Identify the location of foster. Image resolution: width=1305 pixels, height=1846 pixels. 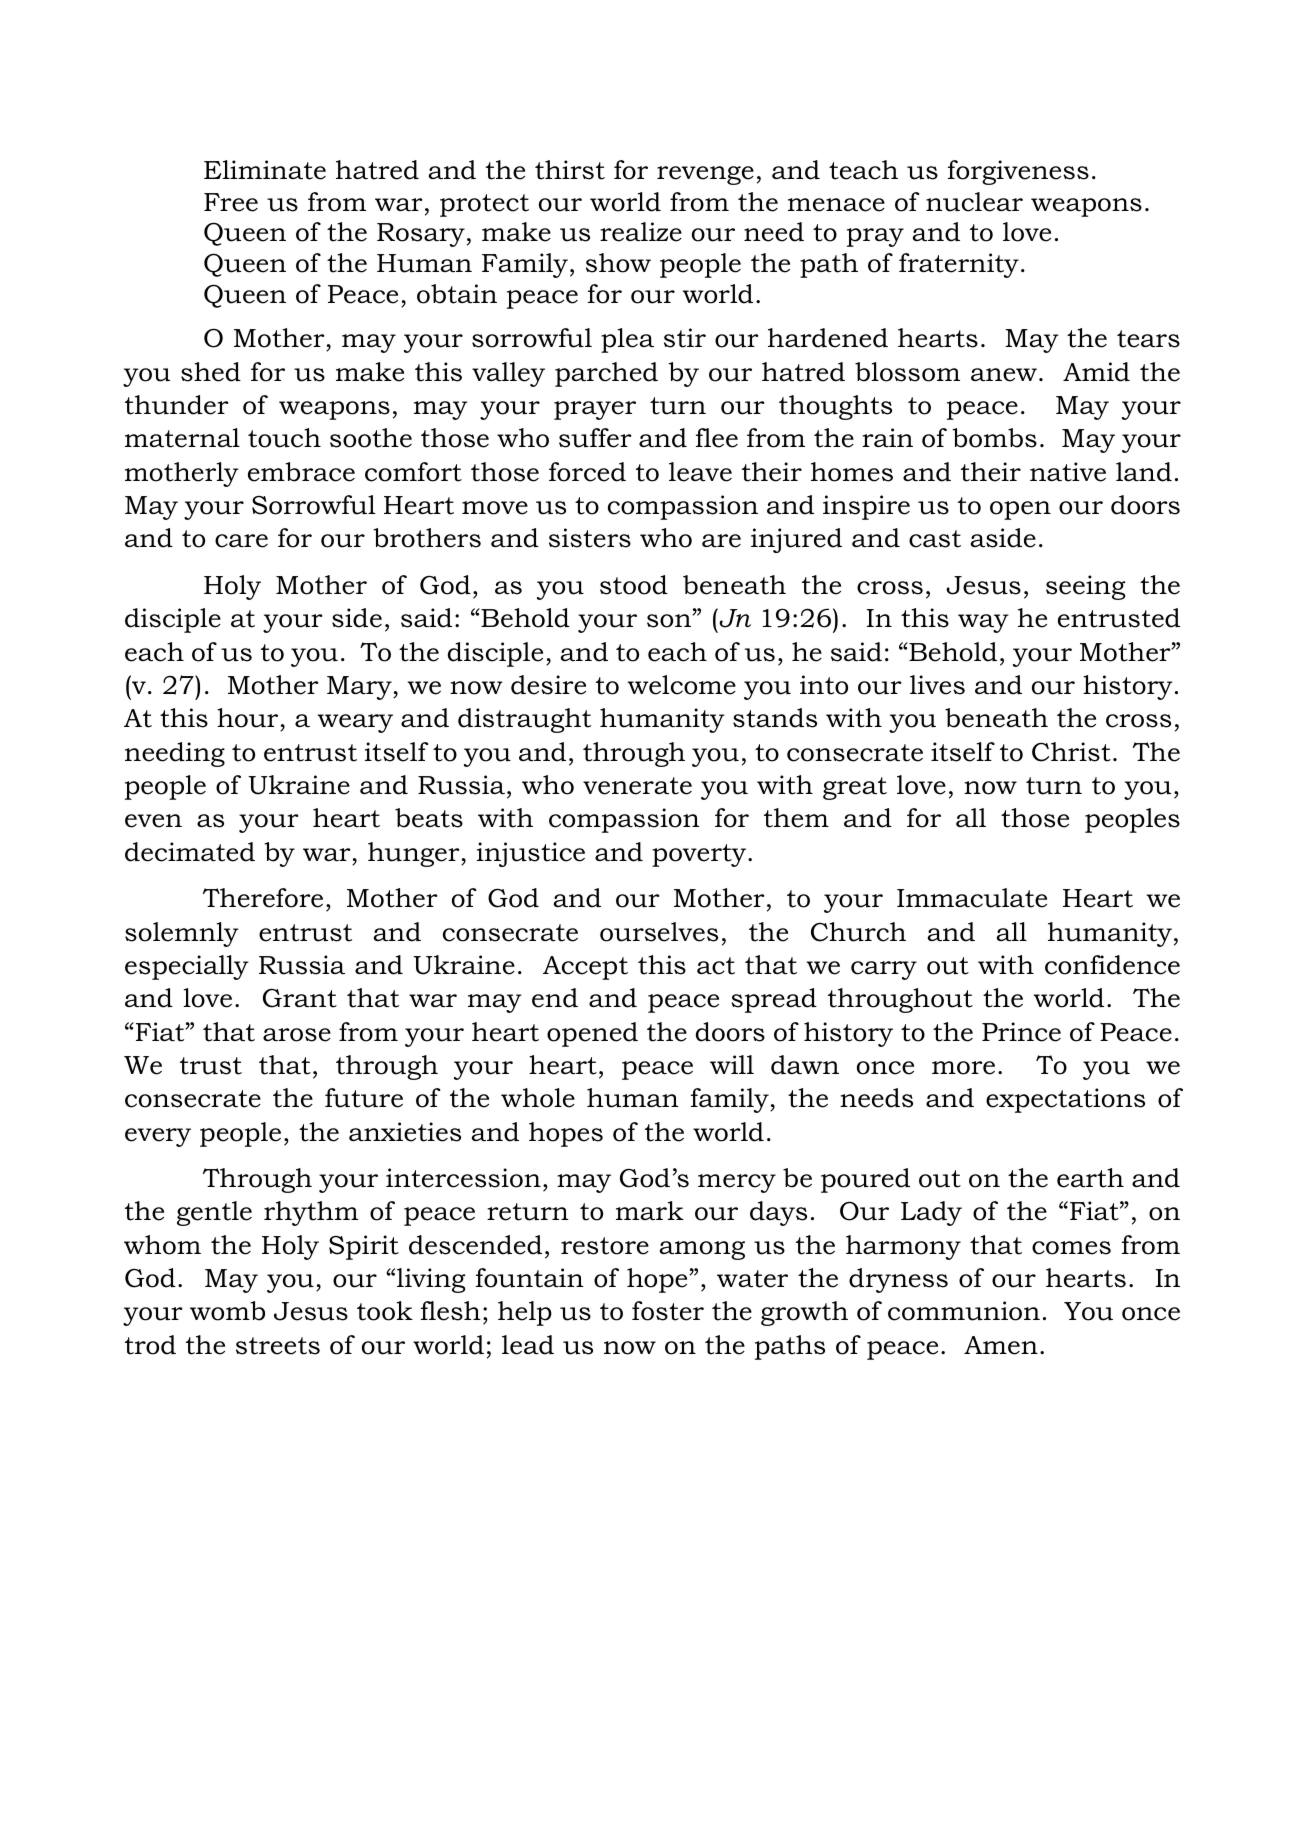
(668, 1311).
